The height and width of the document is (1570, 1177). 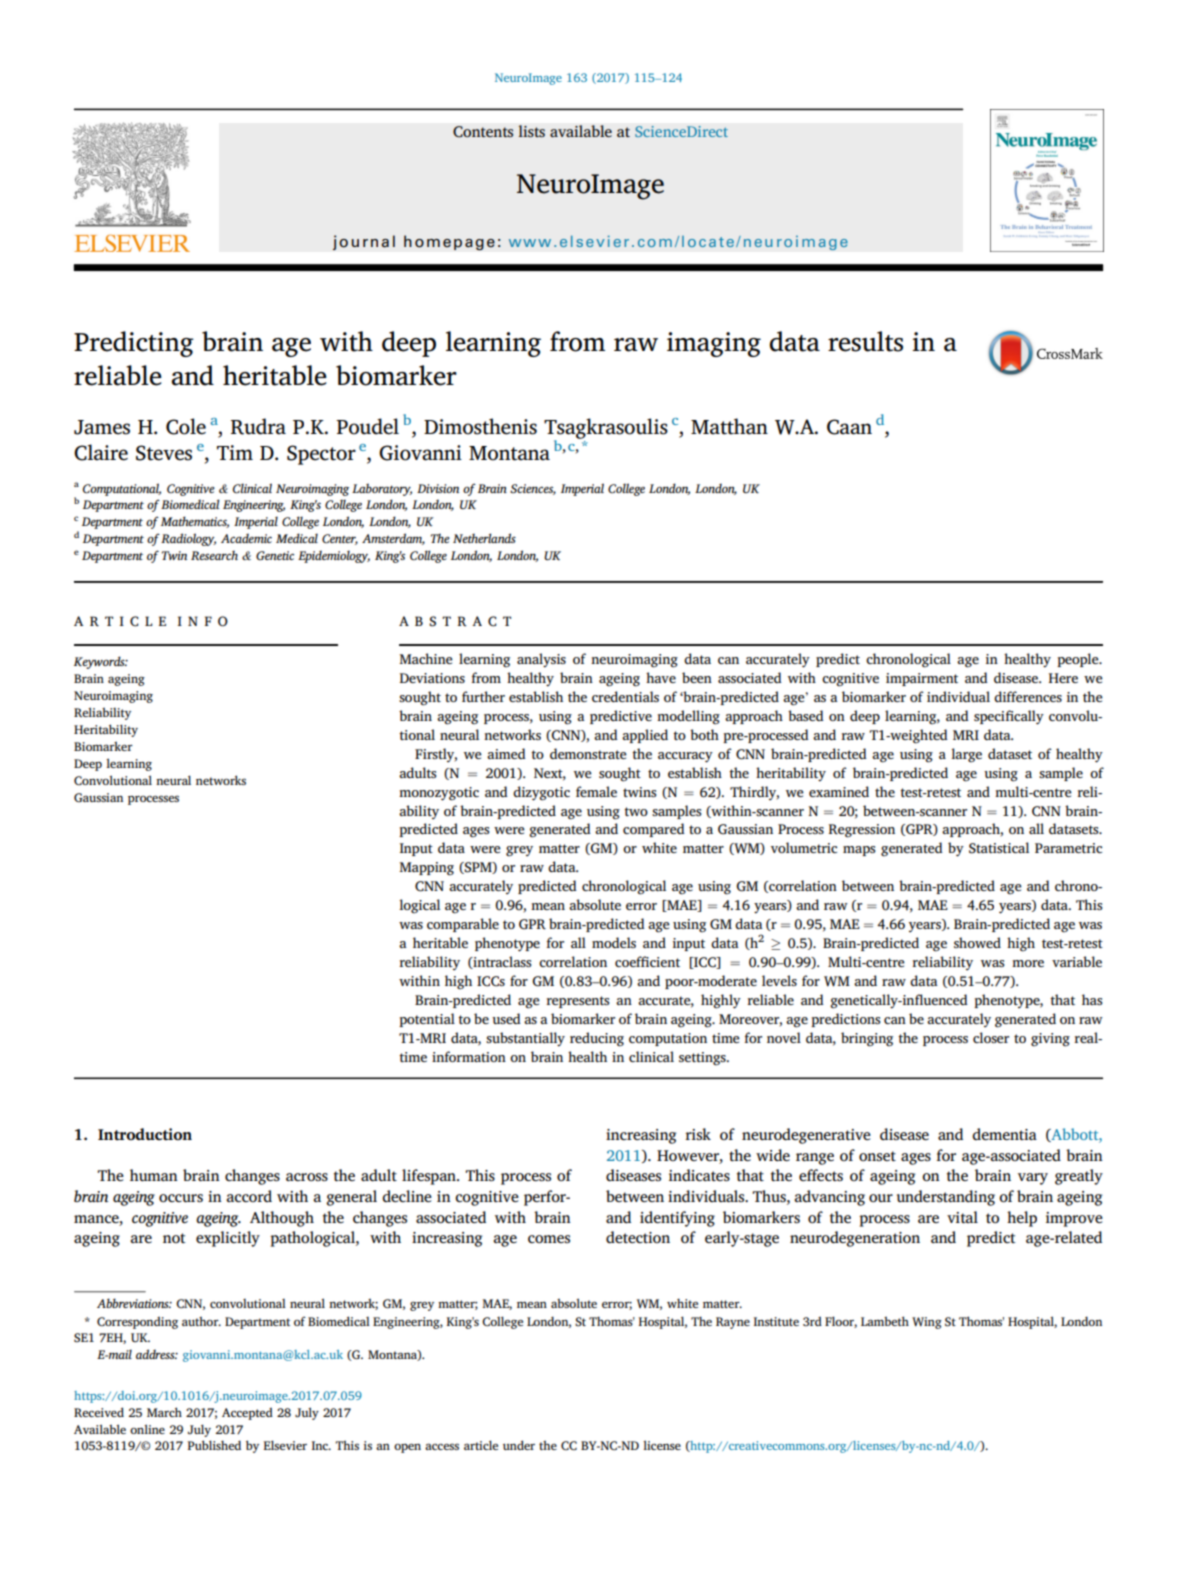 What do you see at coordinates (865, 341) in the document?
I see `results` at bounding box center [865, 341].
